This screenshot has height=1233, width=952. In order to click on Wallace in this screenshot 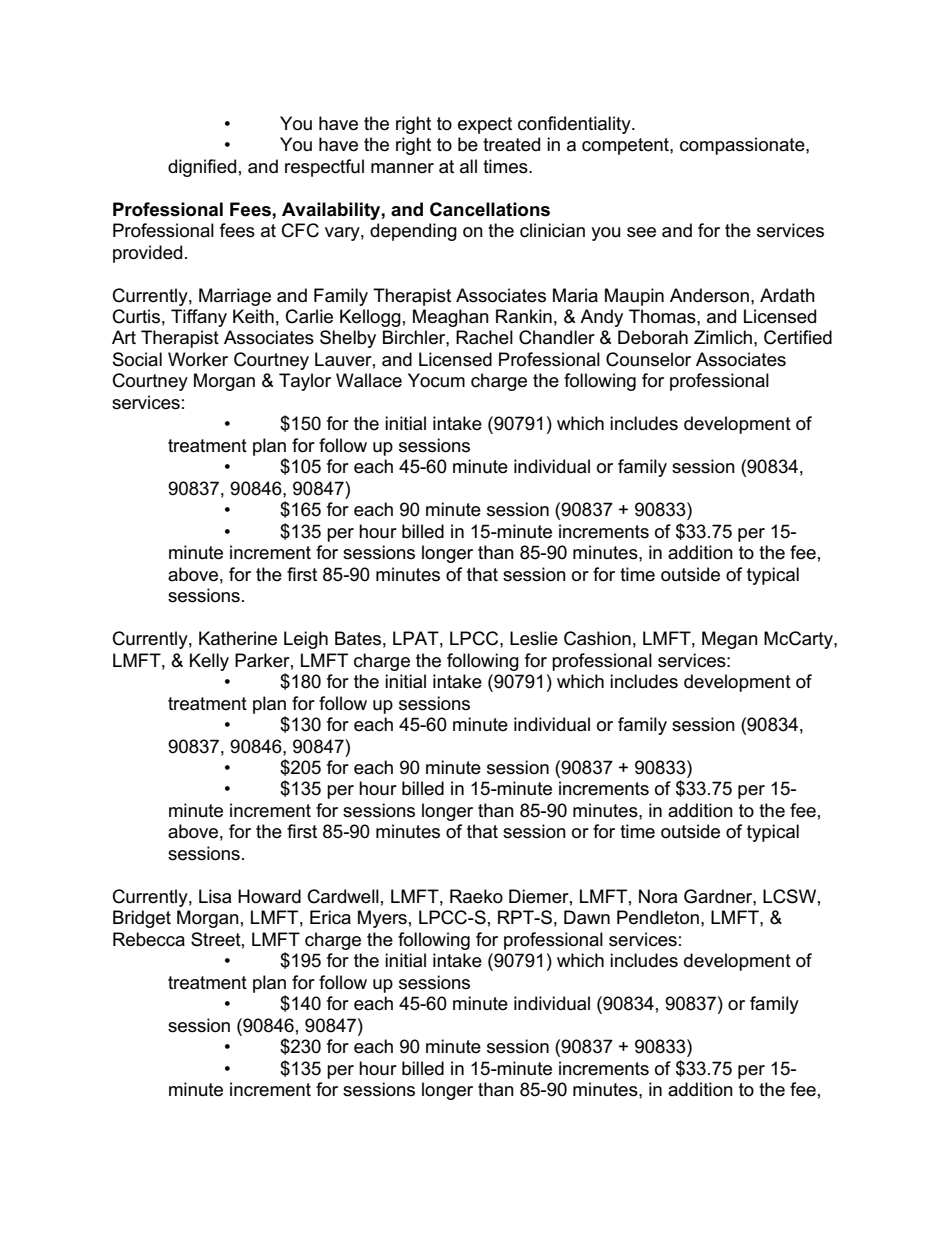, I will do `click(369, 380)`.
